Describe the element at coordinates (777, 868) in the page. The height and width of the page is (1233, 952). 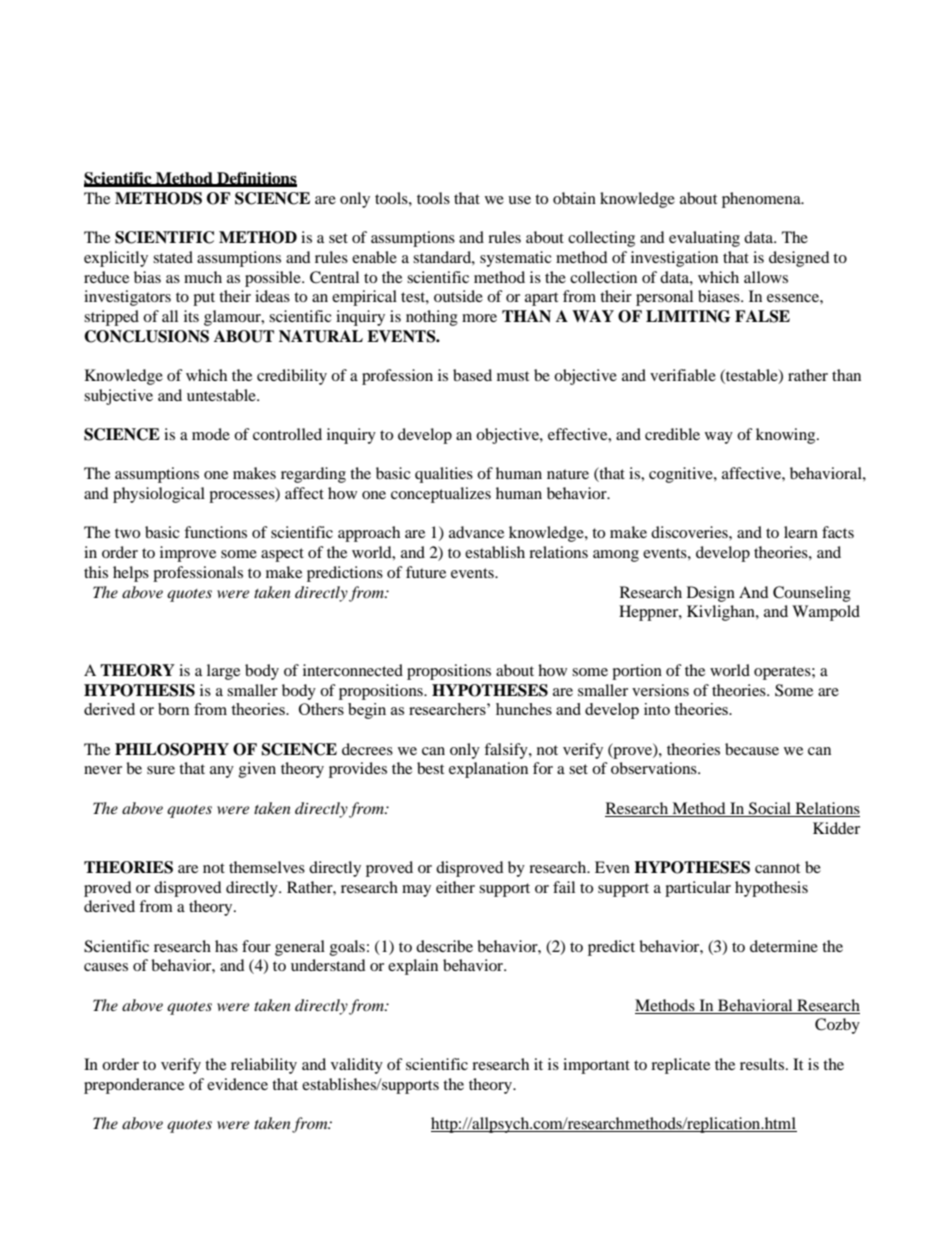
I see `cannot` at that location.
